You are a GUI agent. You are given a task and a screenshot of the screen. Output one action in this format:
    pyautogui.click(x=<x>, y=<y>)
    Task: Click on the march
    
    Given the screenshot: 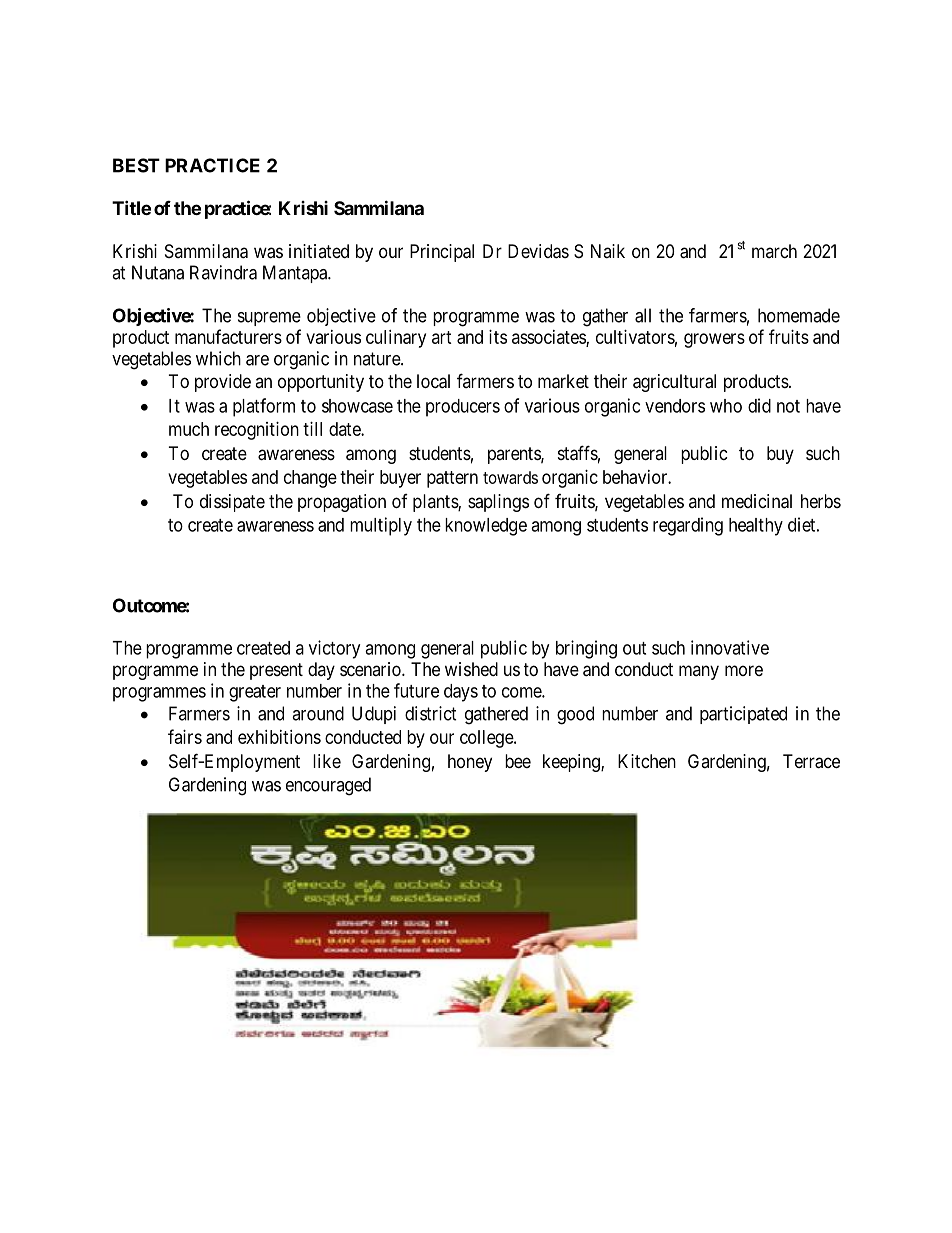 What is the action you would take?
    pyautogui.click(x=774, y=251)
